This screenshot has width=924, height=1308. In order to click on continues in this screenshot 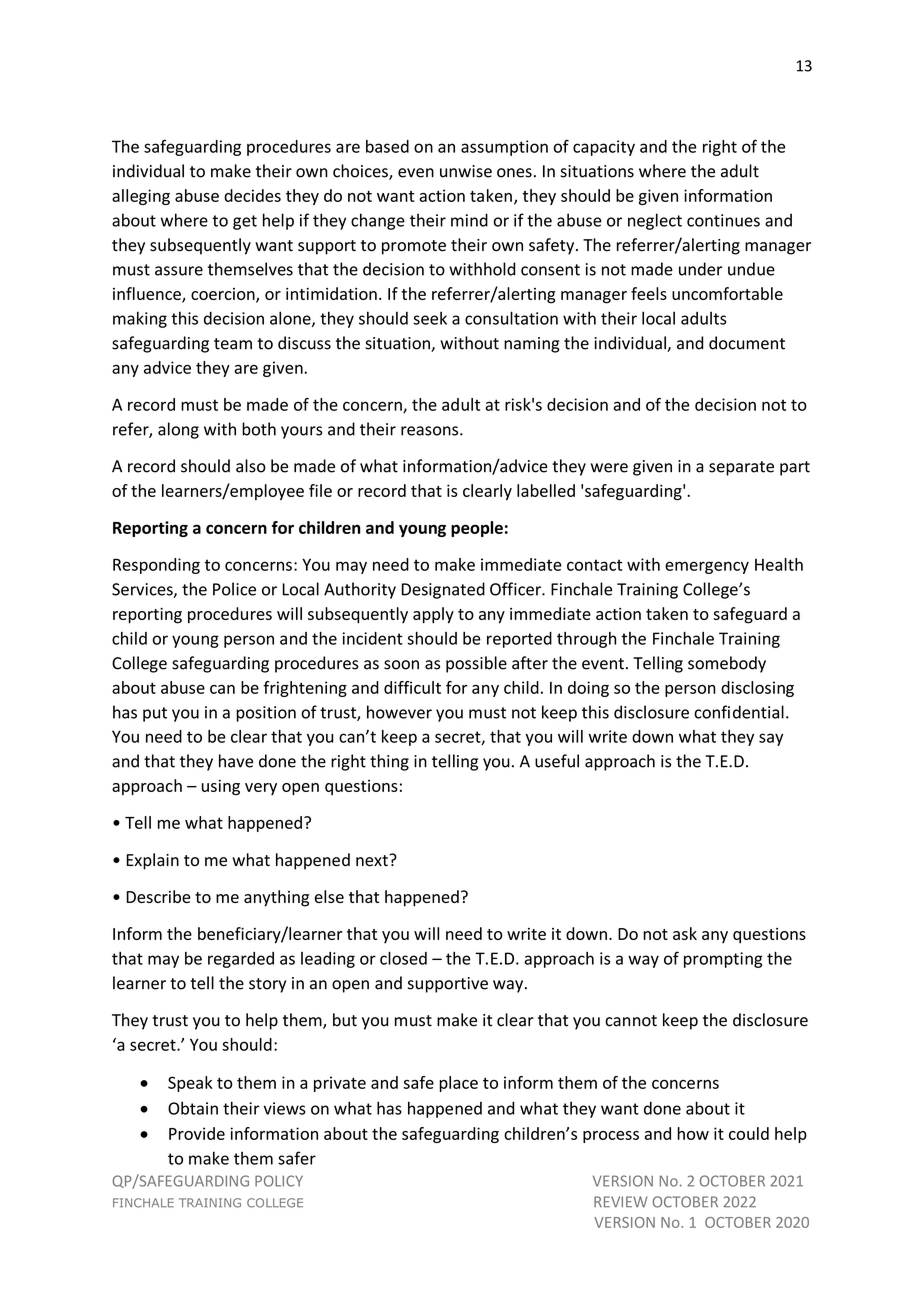, I will do `click(723, 220)`.
